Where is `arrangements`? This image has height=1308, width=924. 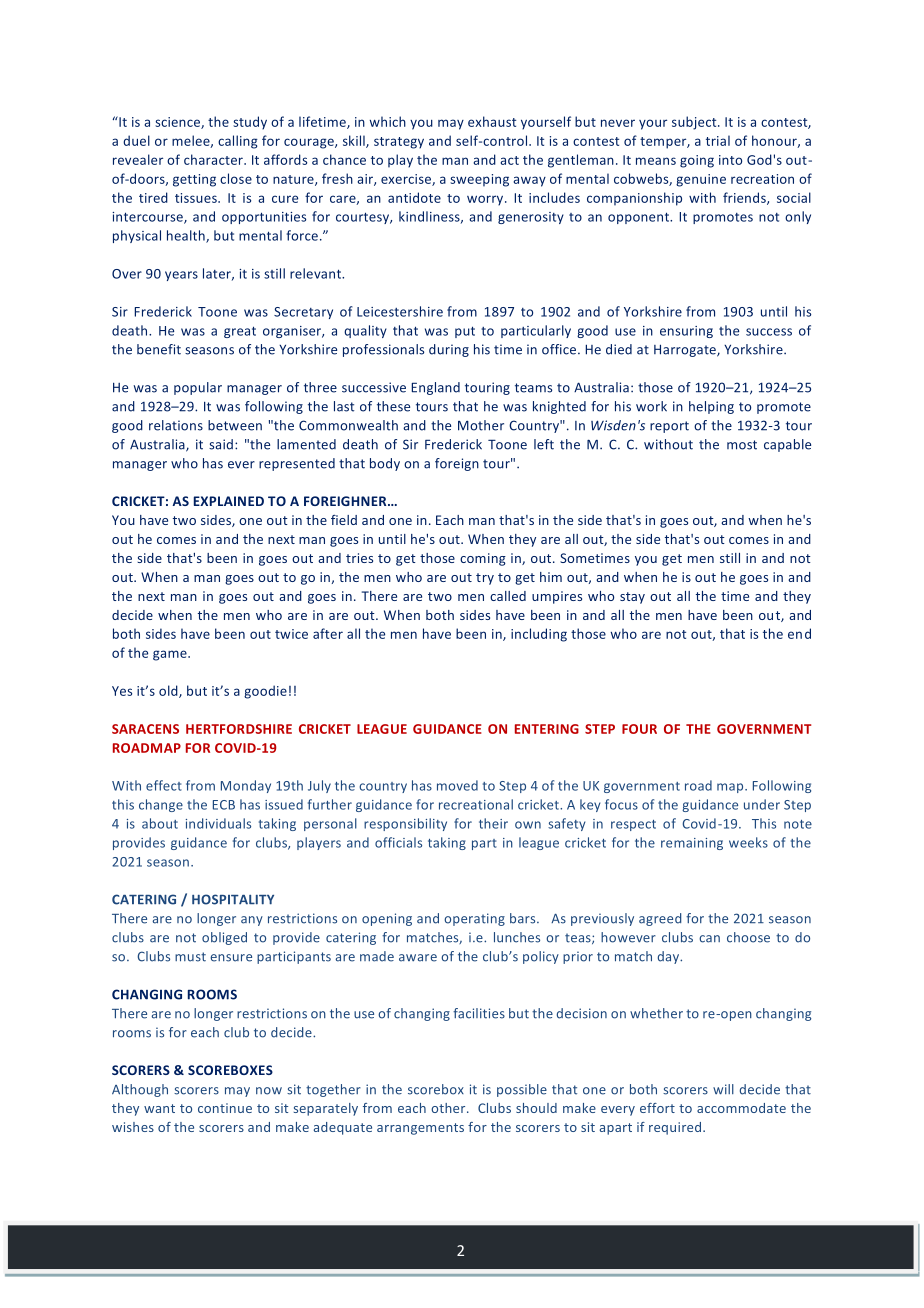 arrangements is located at coordinates (420, 1129).
